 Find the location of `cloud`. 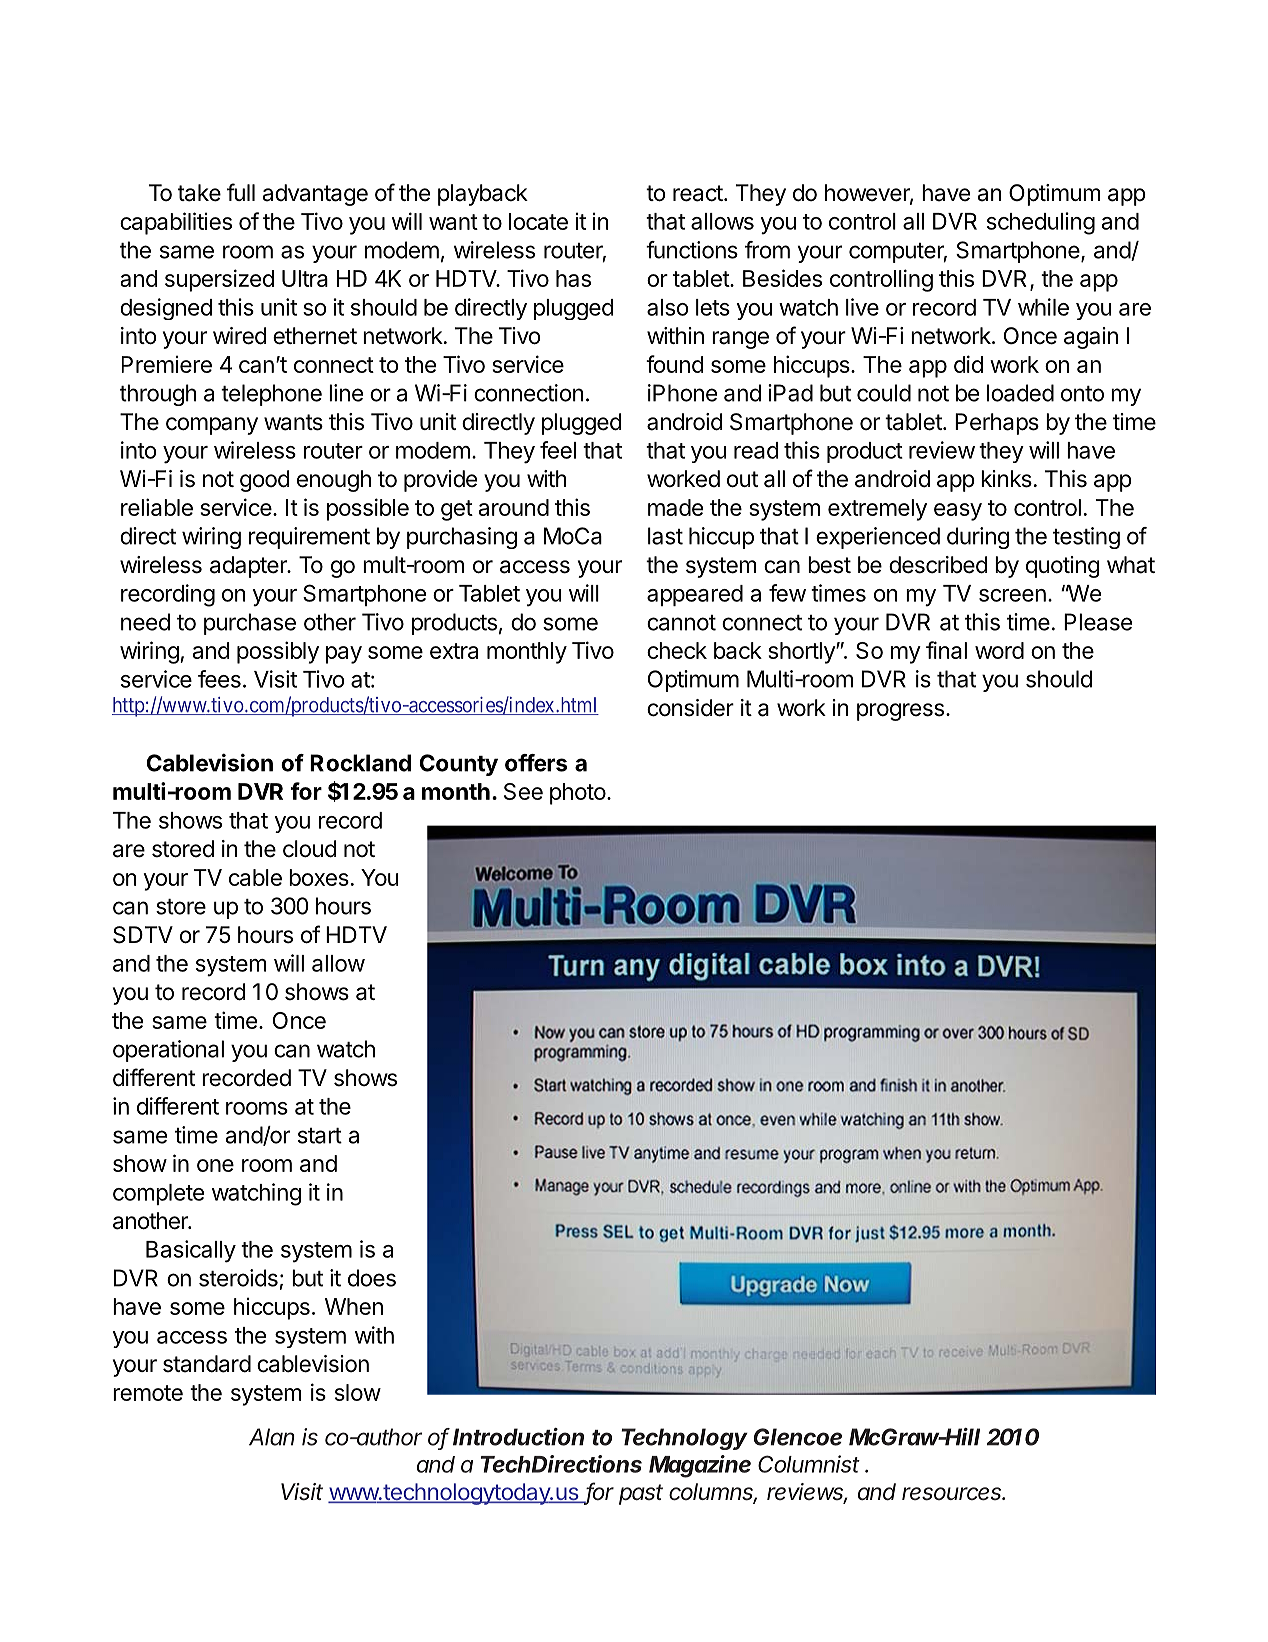

cloud is located at coordinates (310, 849).
